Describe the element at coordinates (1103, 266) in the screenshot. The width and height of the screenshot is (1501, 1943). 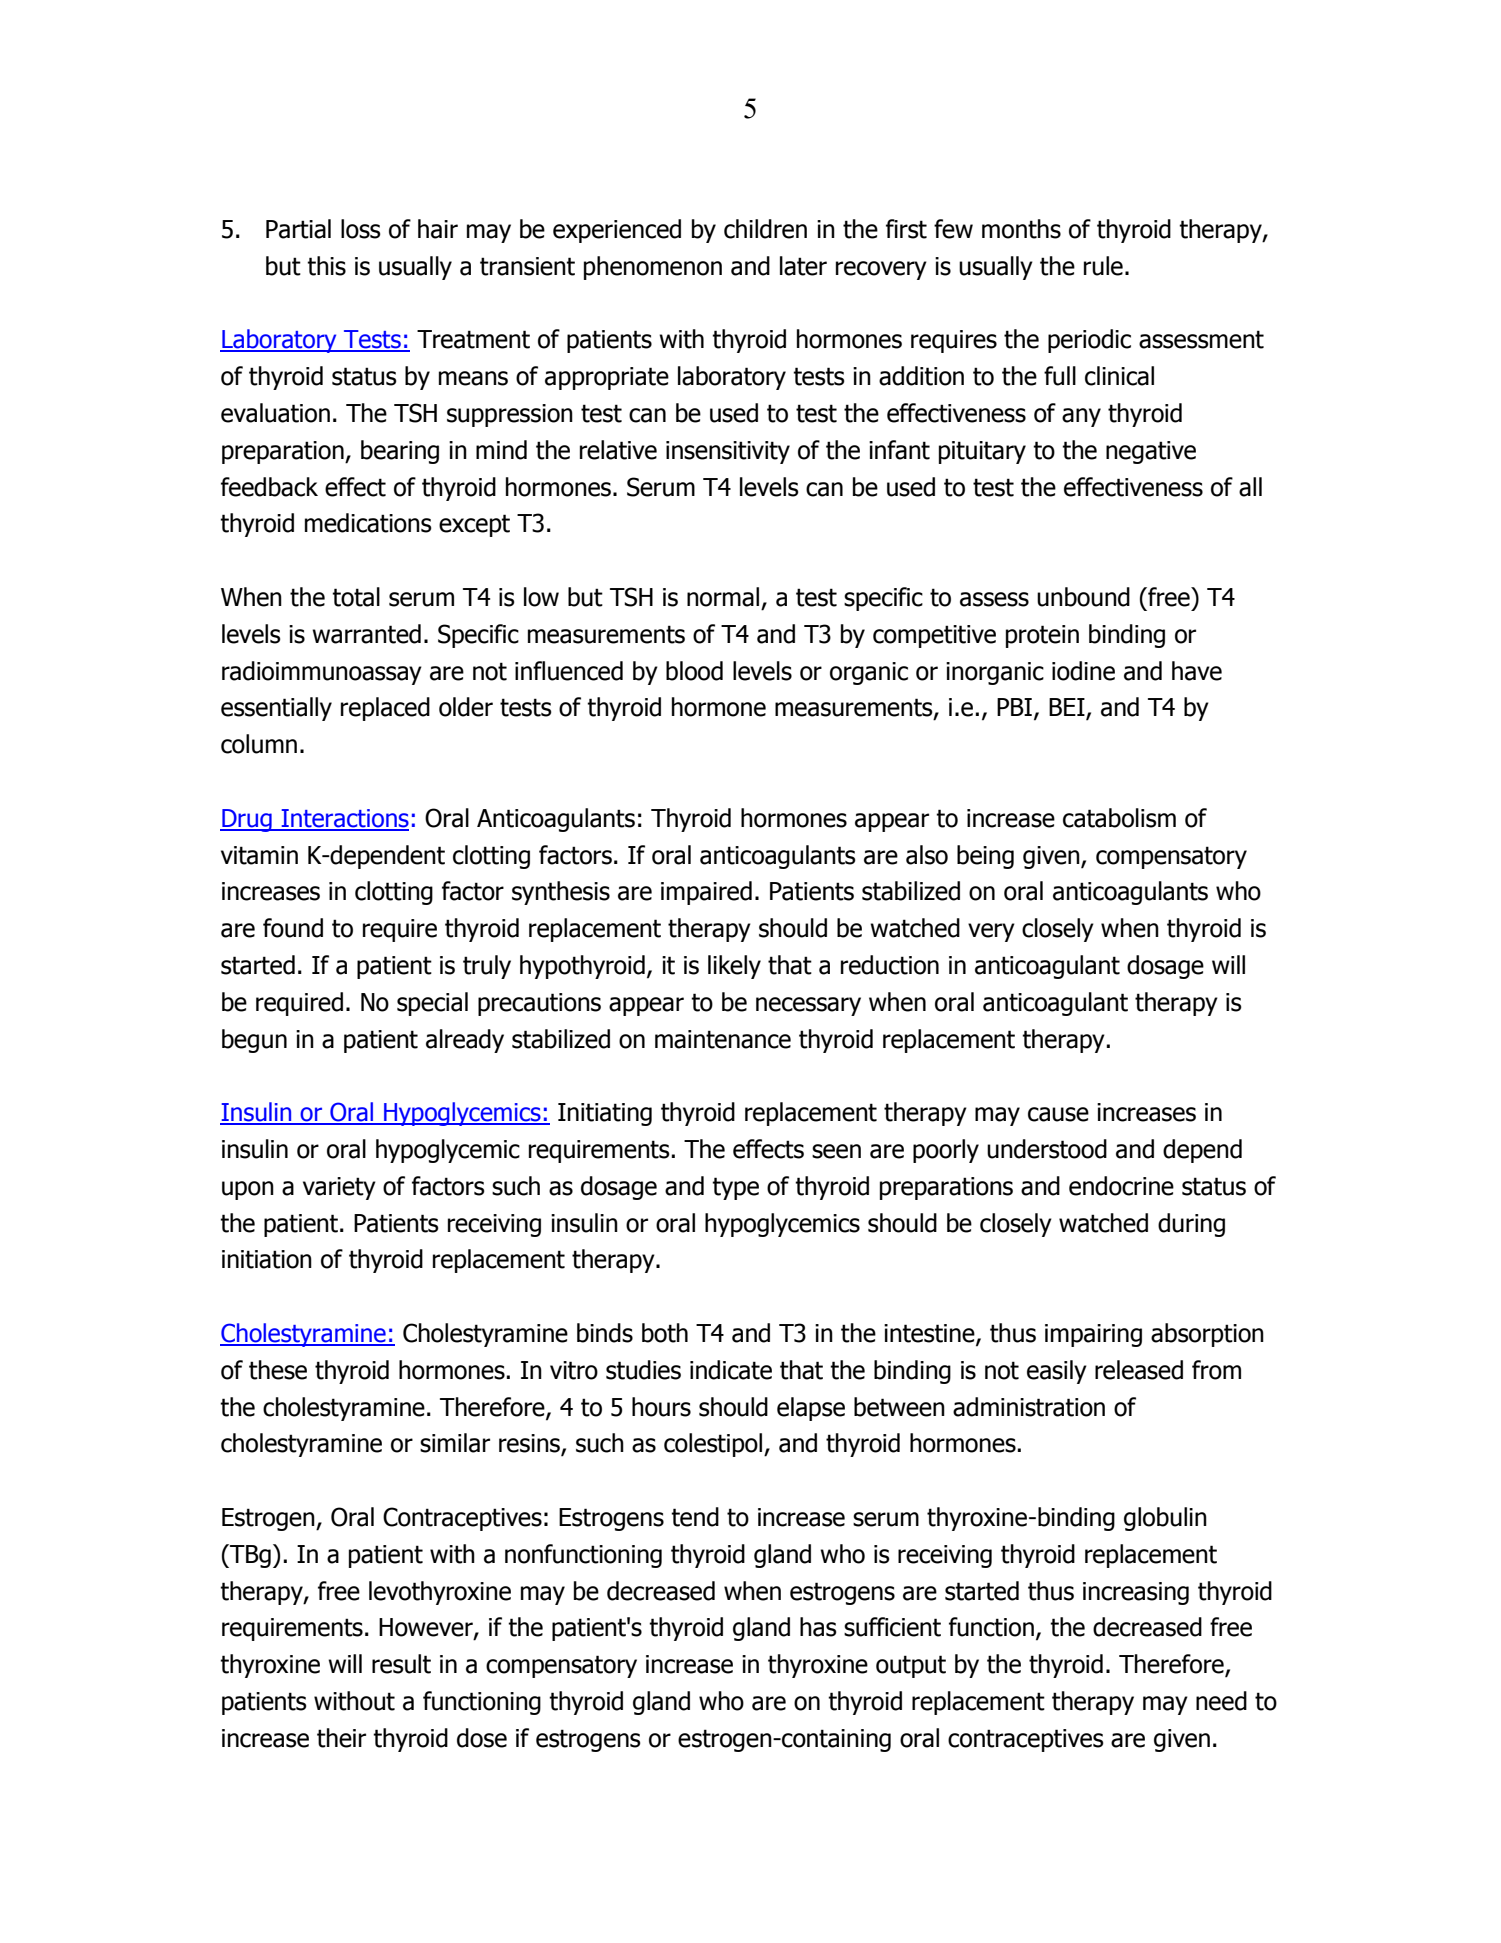
I see `rule` at that location.
